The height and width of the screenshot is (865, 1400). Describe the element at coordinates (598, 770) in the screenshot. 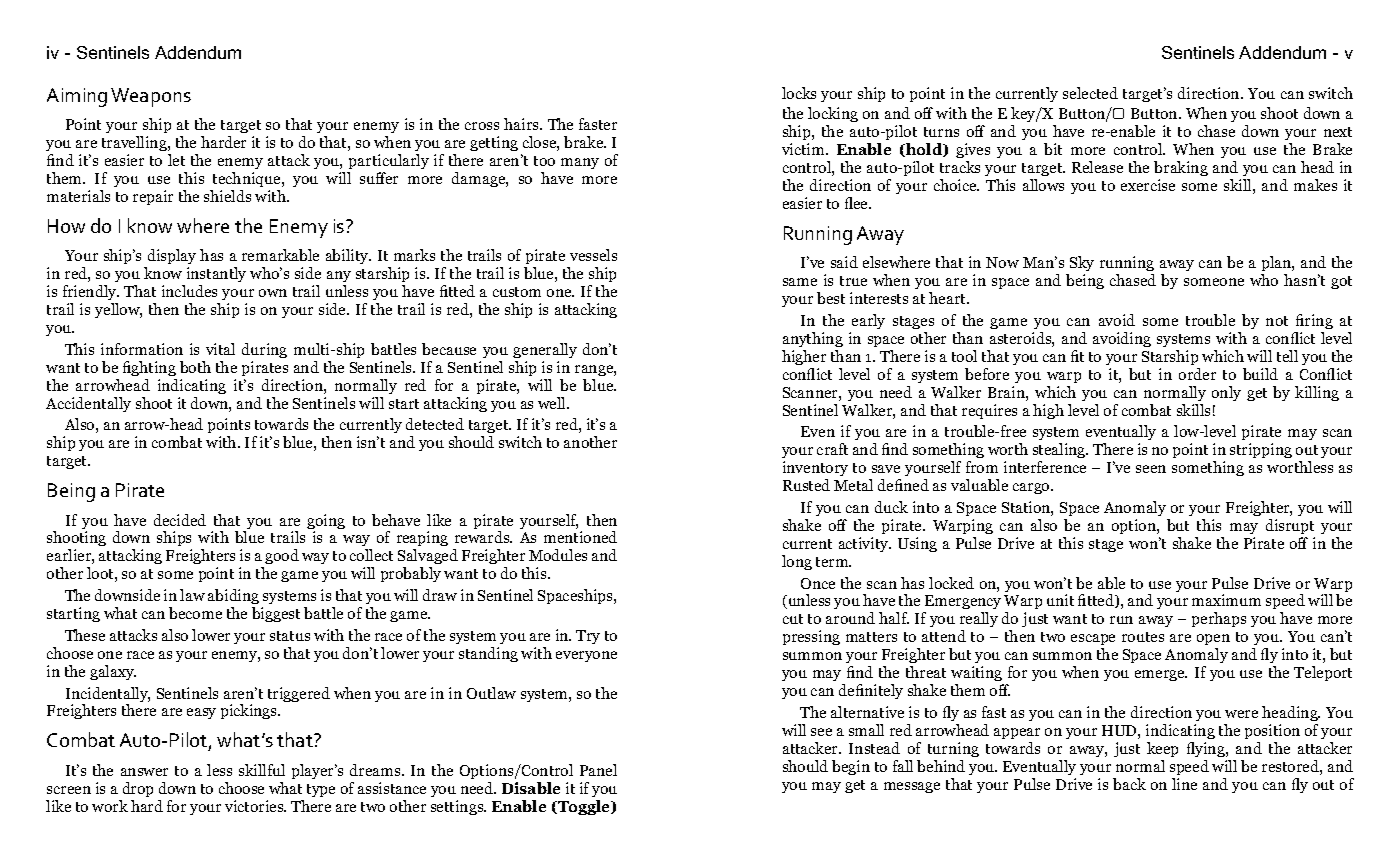

I see `Panel` at that location.
